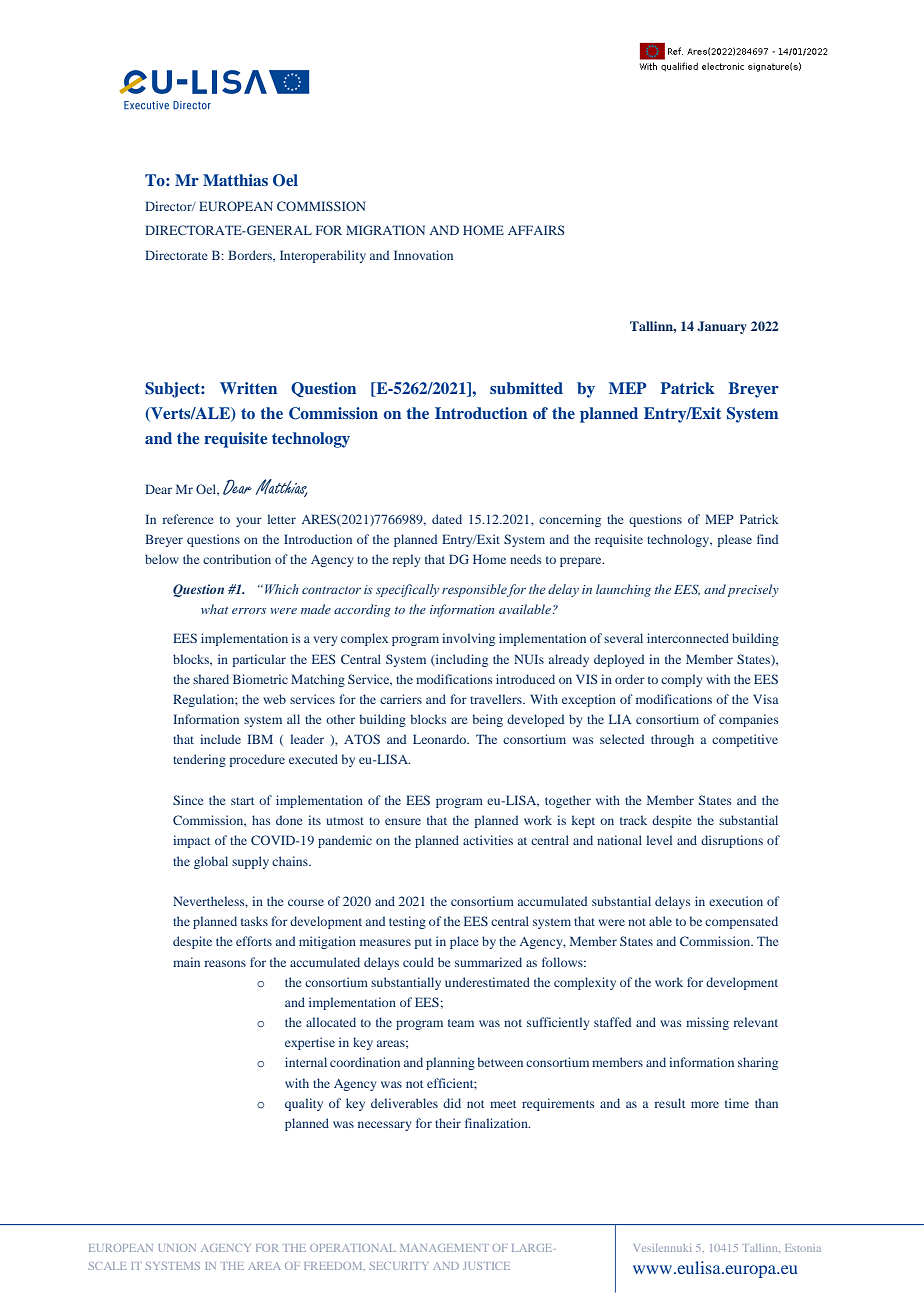  I want to click on responsible, so click(474, 590).
